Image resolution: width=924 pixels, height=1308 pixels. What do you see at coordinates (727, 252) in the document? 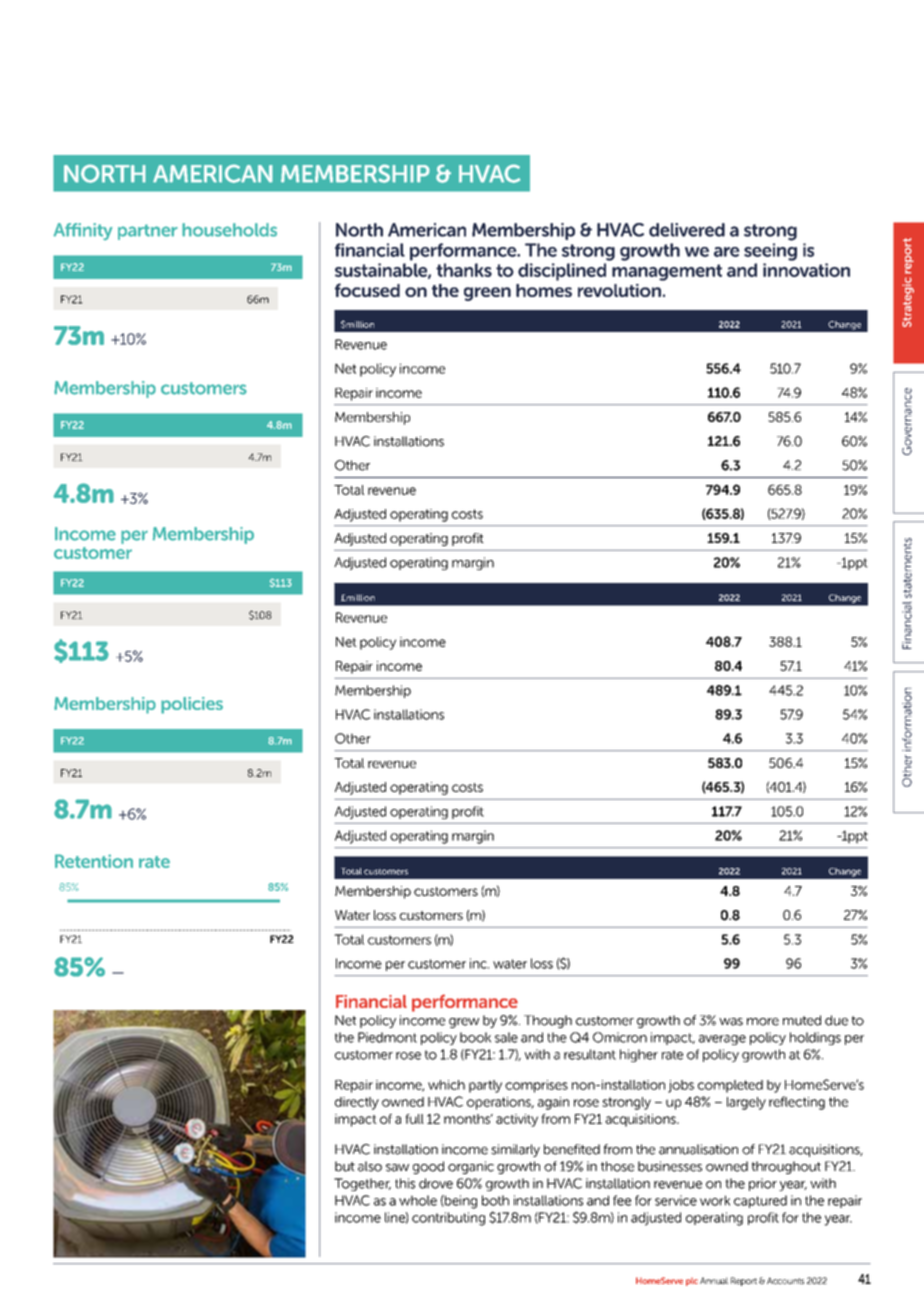
I see `are` at bounding box center [727, 252].
